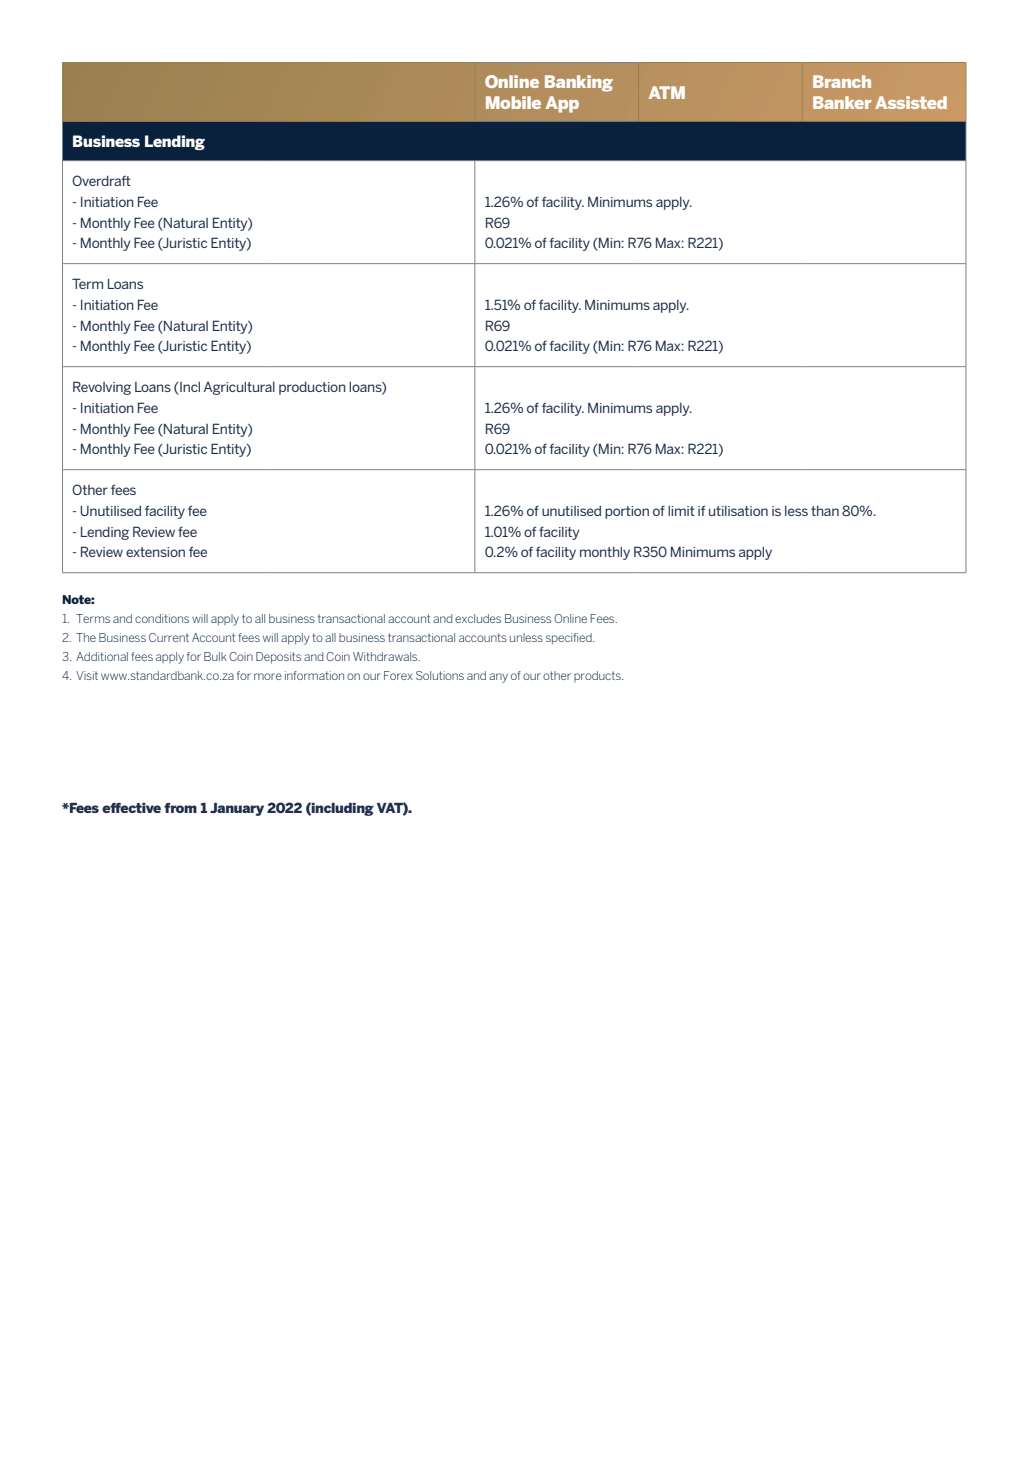  I want to click on portion, so click(627, 512).
